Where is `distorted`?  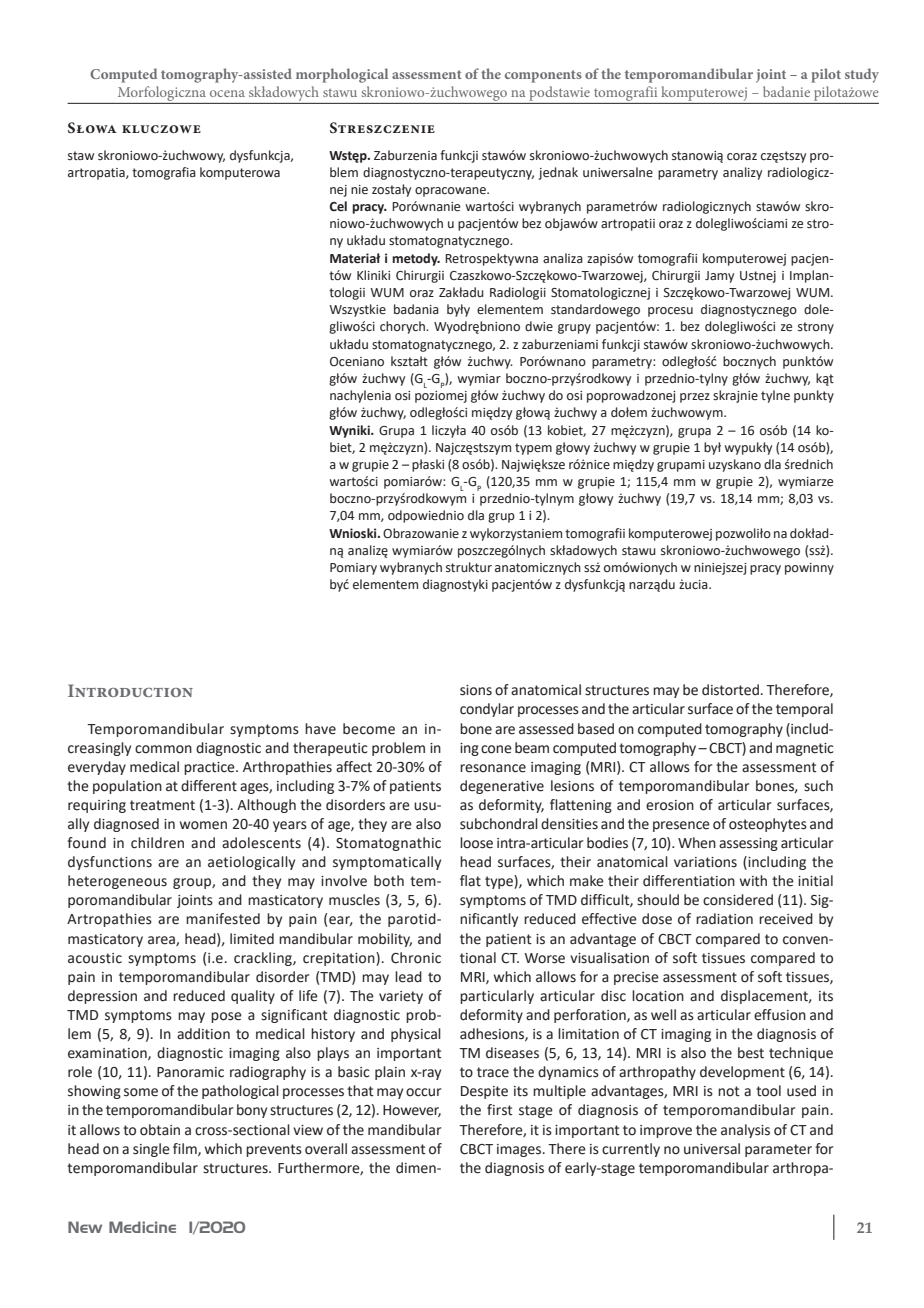
distorted is located at coordinates (730, 690).
